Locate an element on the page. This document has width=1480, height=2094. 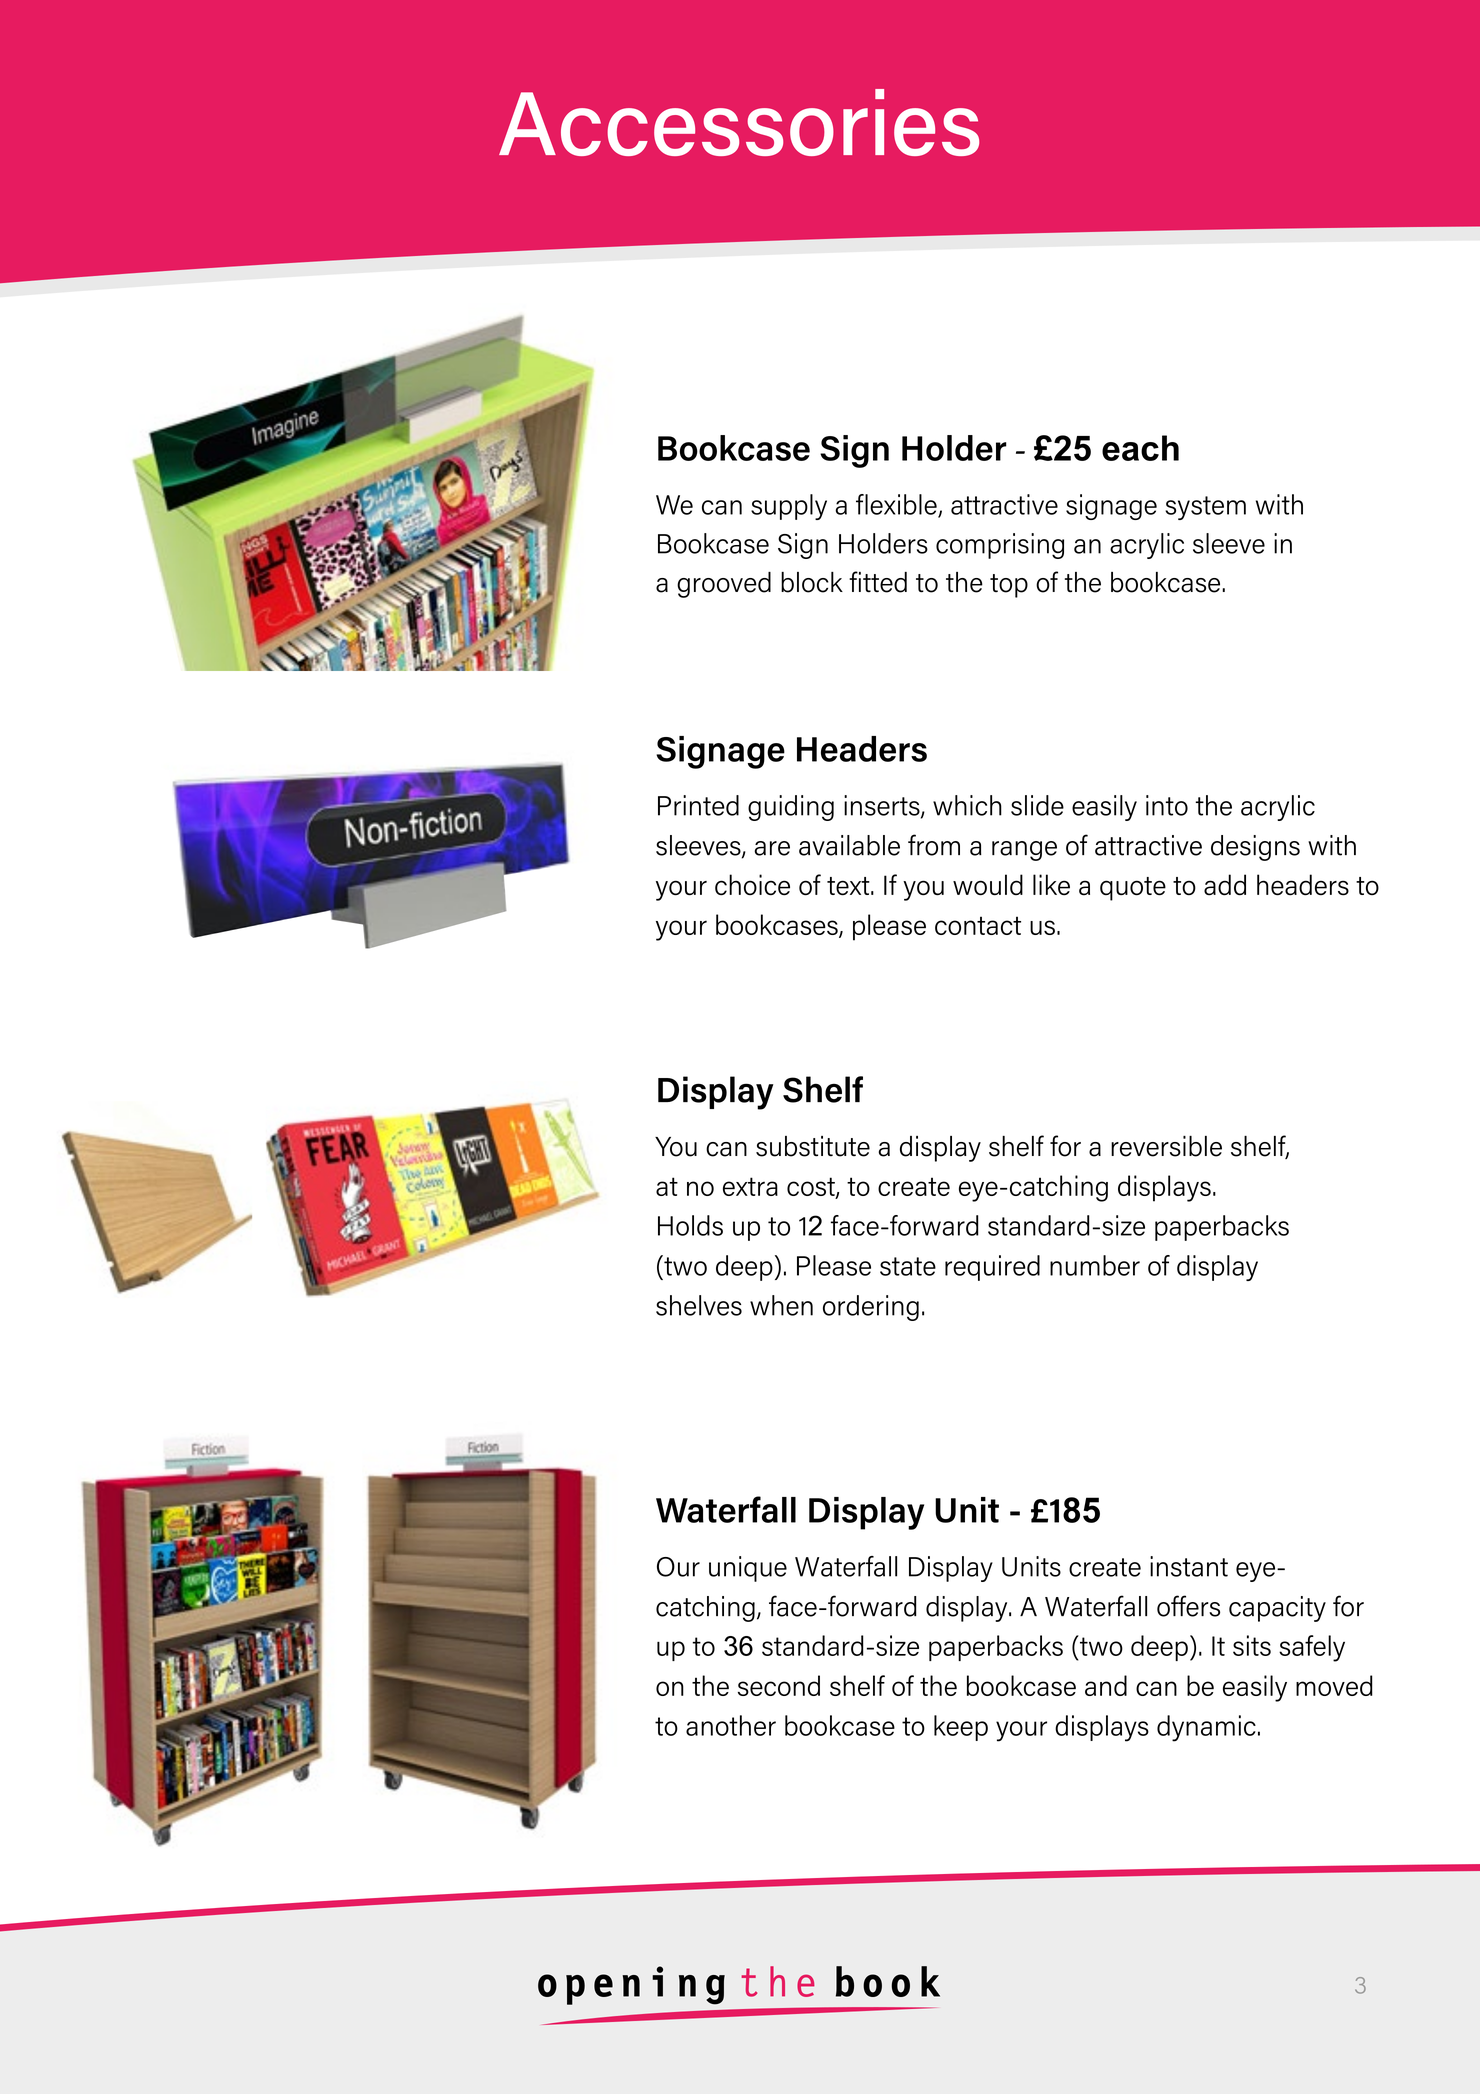
grooved is located at coordinates (724, 585).
